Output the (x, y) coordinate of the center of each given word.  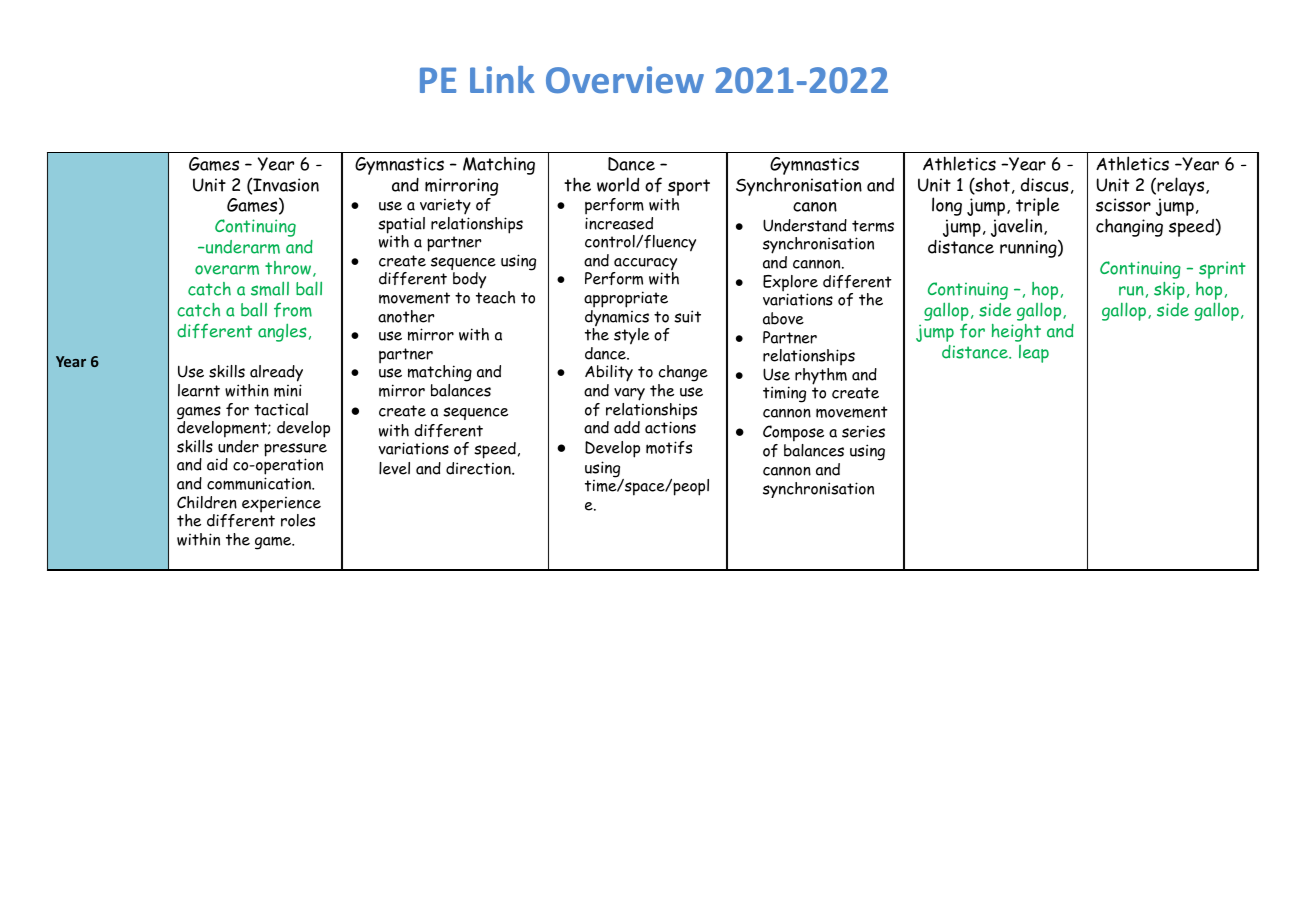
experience (281, 506)
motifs (669, 447)
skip (1169, 291)
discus (1045, 185)
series (863, 431)
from (293, 310)
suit (687, 316)
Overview (625, 79)
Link (502, 79)
